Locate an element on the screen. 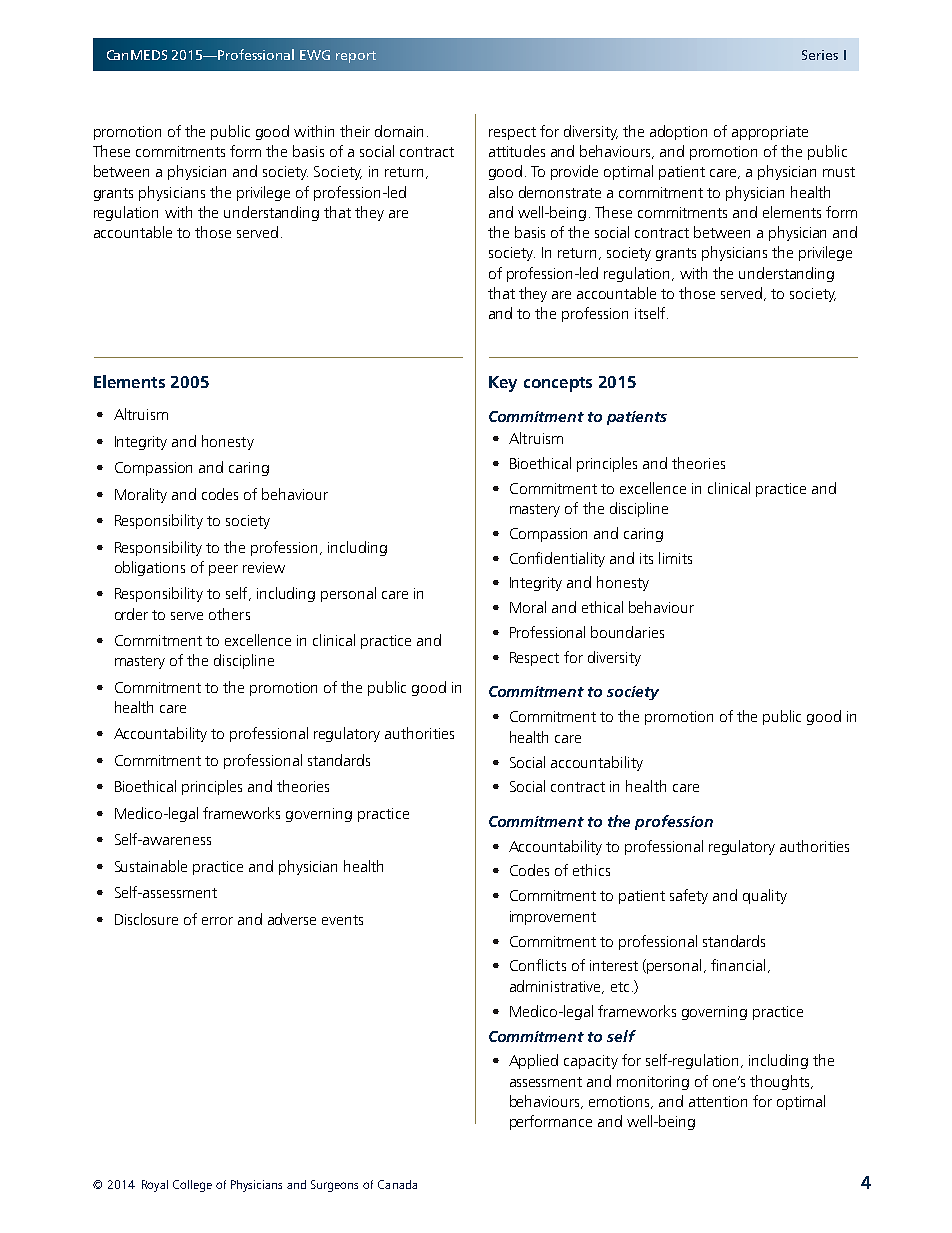 This screenshot has height=1233, width=952. Canada is located at coordinates (397, 1184).
